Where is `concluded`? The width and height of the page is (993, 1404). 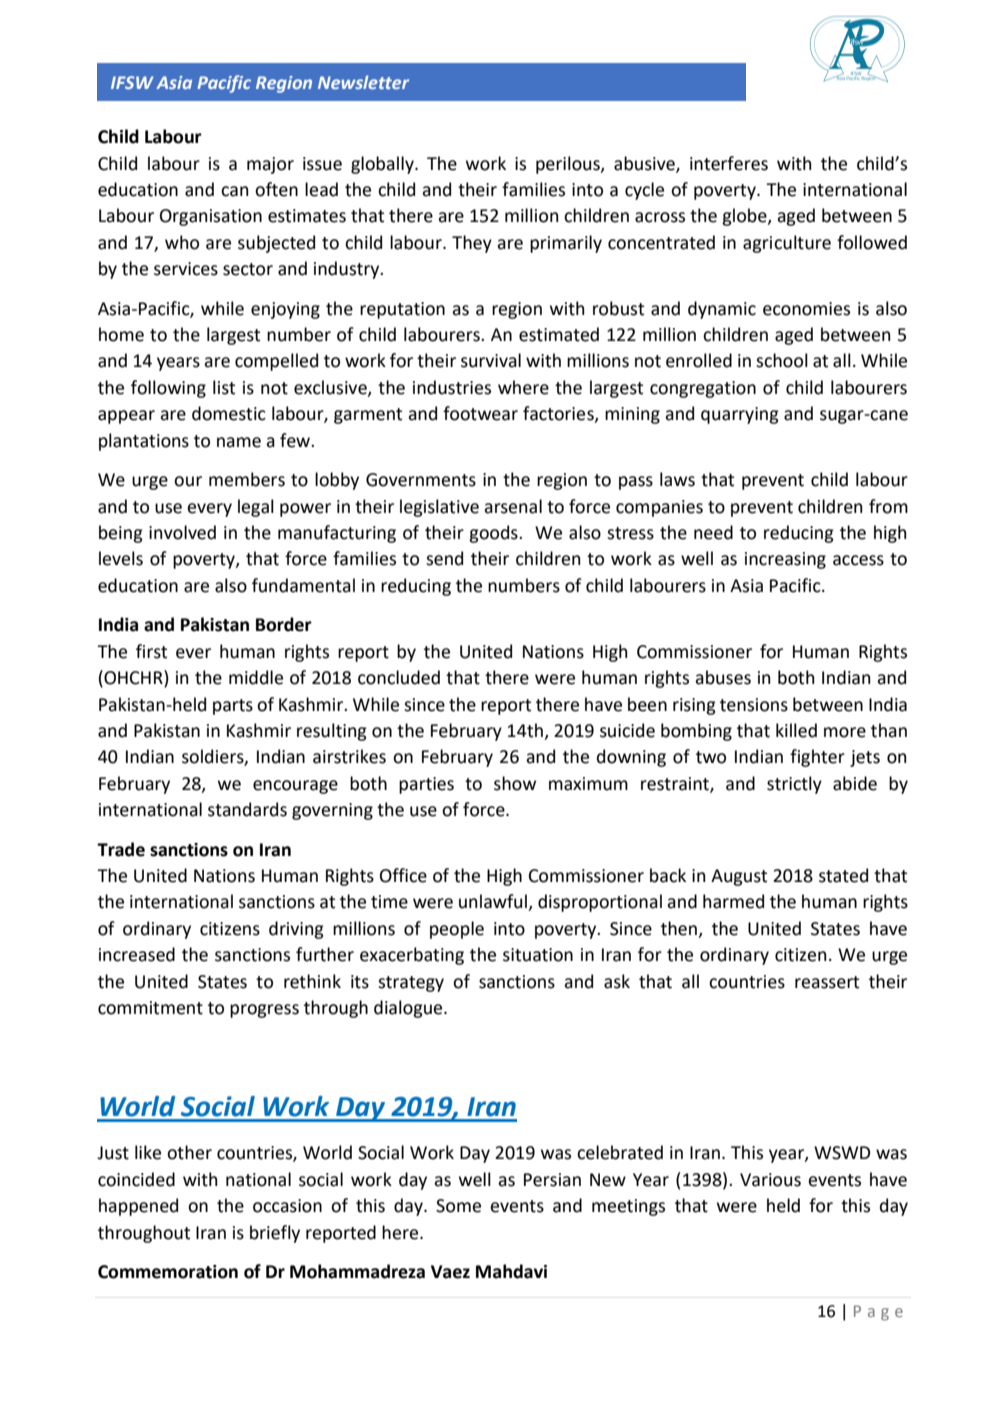
concluded is located at coordinates (399, 677).
